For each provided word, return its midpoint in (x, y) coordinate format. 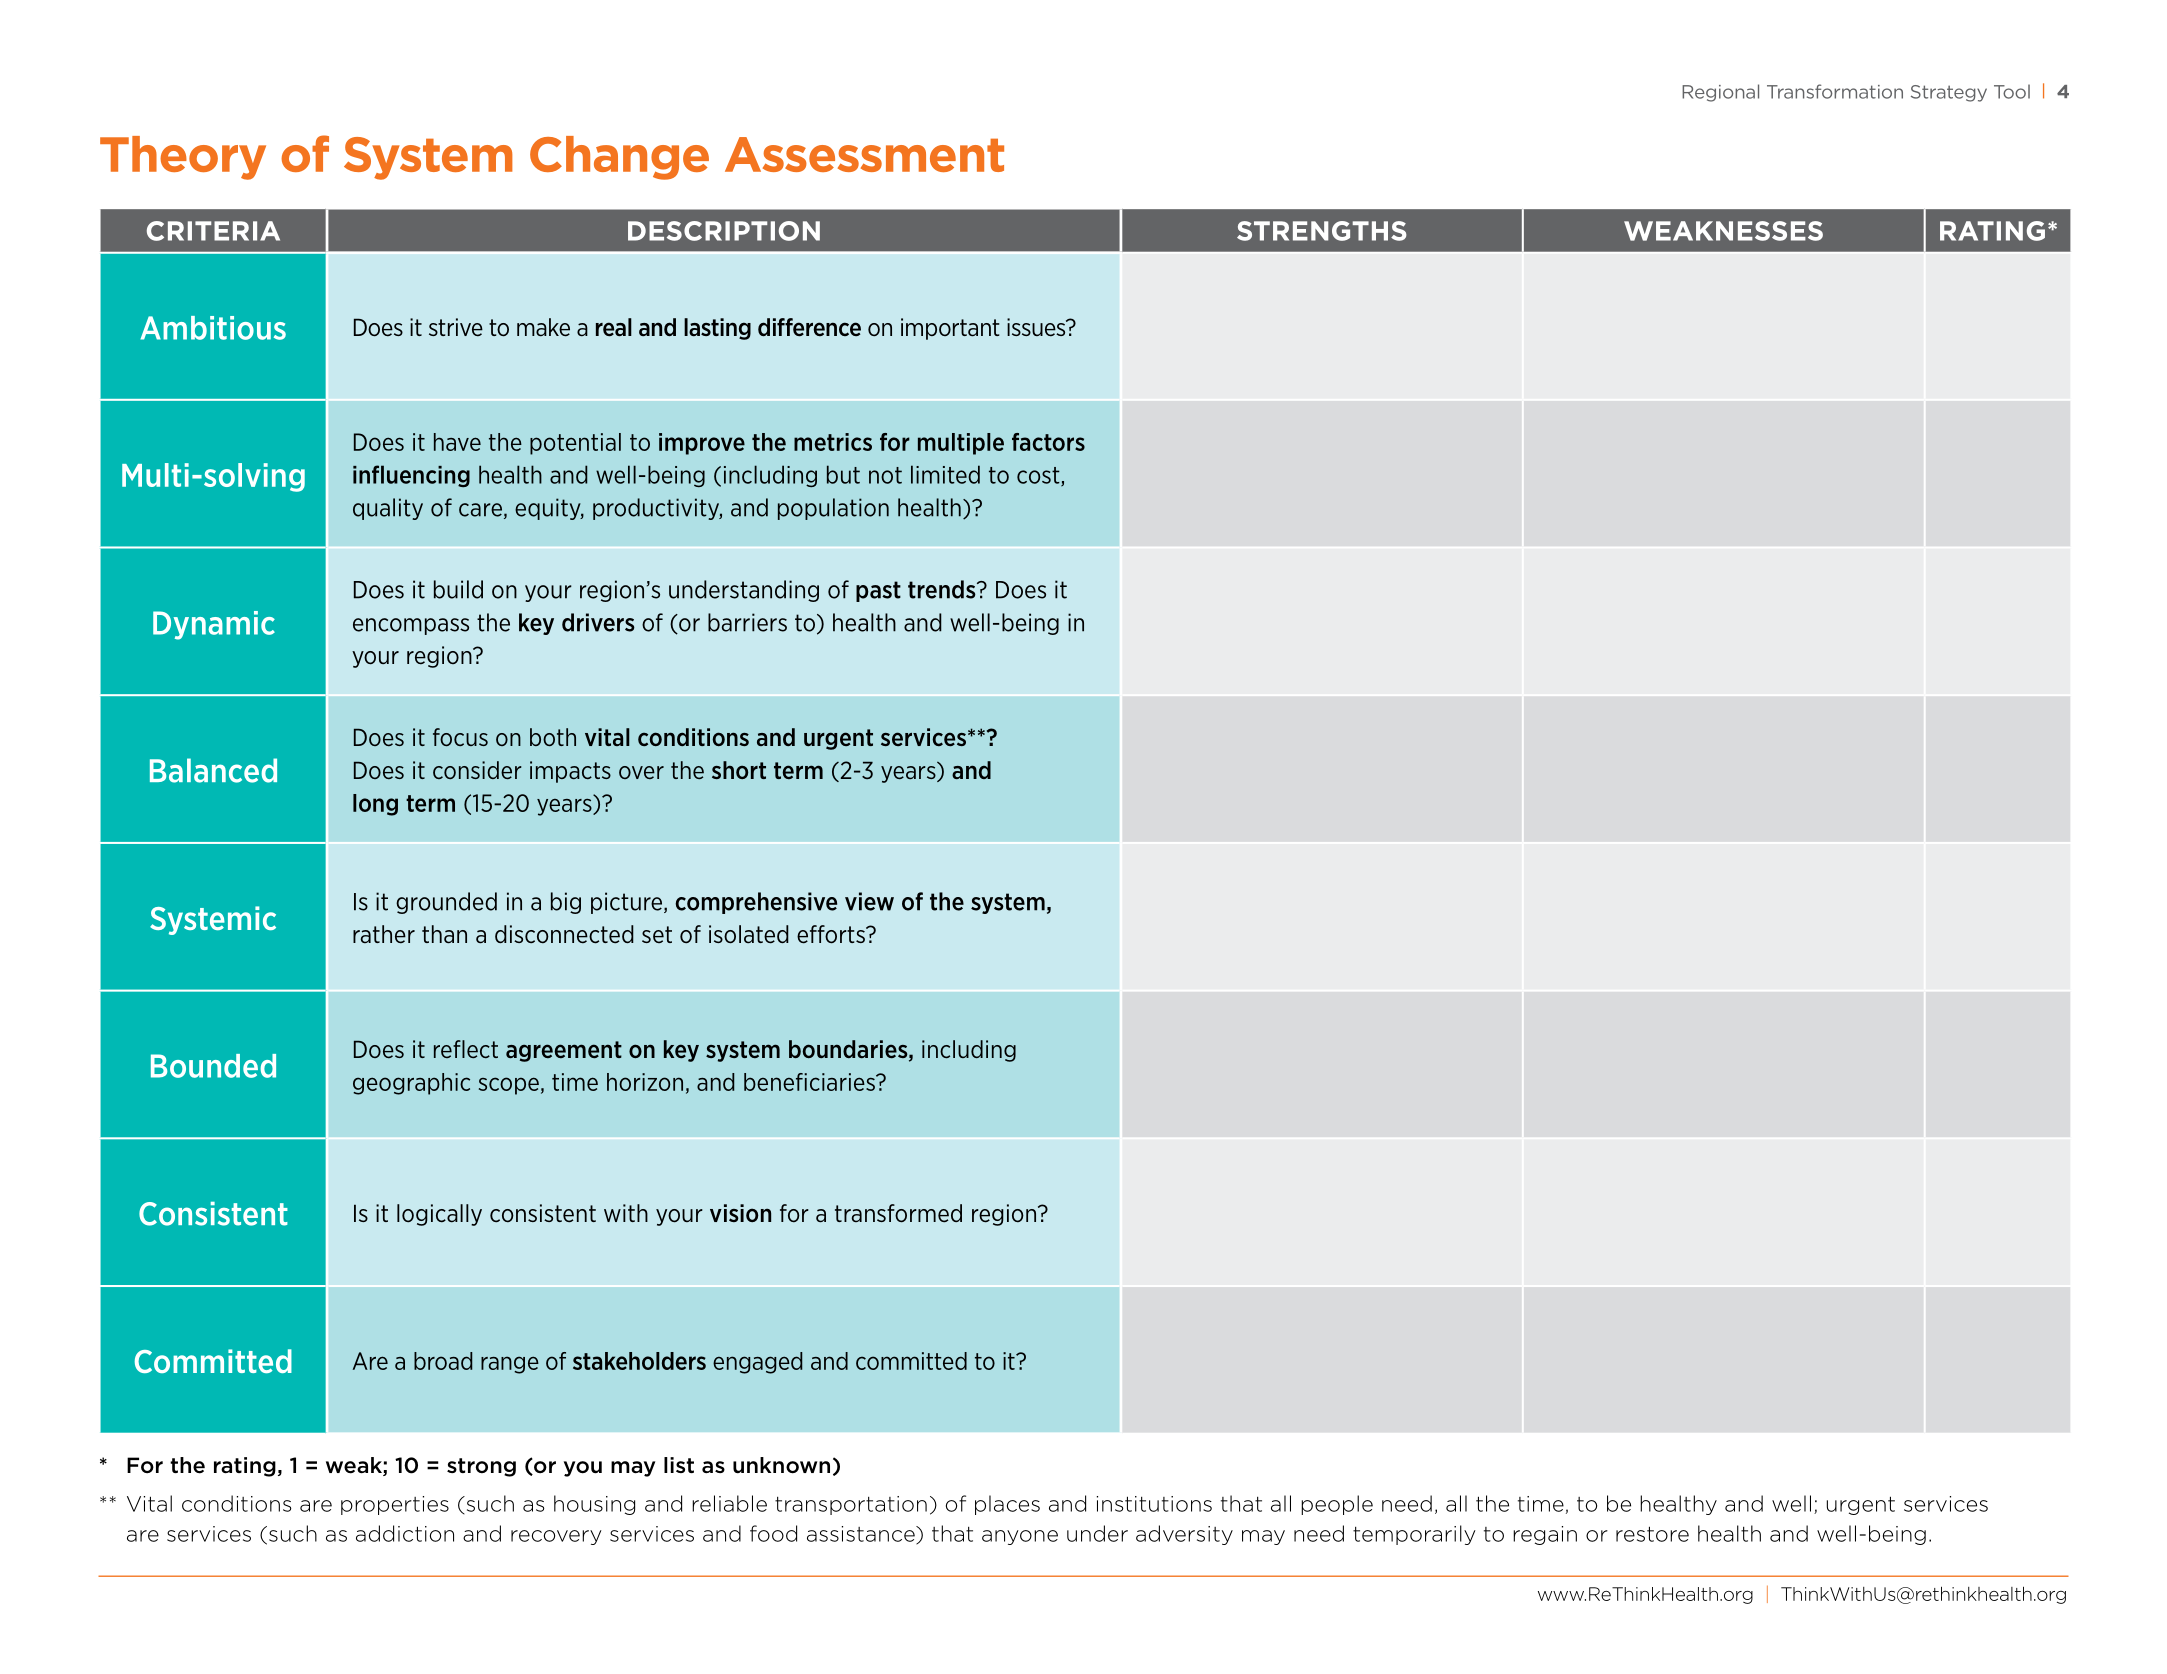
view (869, 901)
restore (1652, 1534)
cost (1039, 476)
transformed (898, 1213)
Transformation (1835, 91)
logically (439, 1215)
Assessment (864, 154)
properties (395, 1505)
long (375, 805)
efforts (832, 934)
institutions (1154, 1504)
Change (619, 158)
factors (1048, 442)
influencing (411, 476)
